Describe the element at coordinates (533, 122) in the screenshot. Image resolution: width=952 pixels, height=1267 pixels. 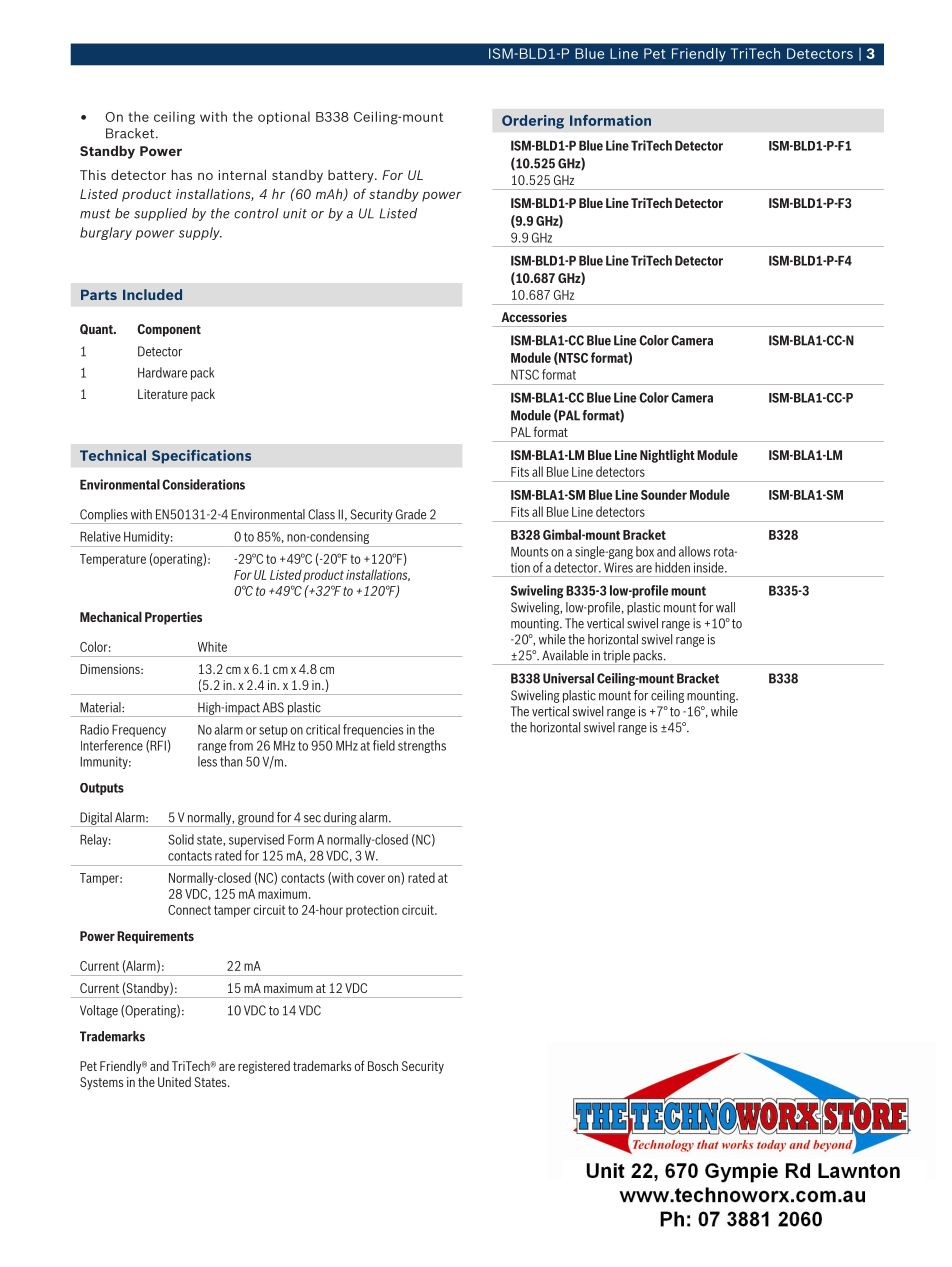
I see `Ordering` at that location.
